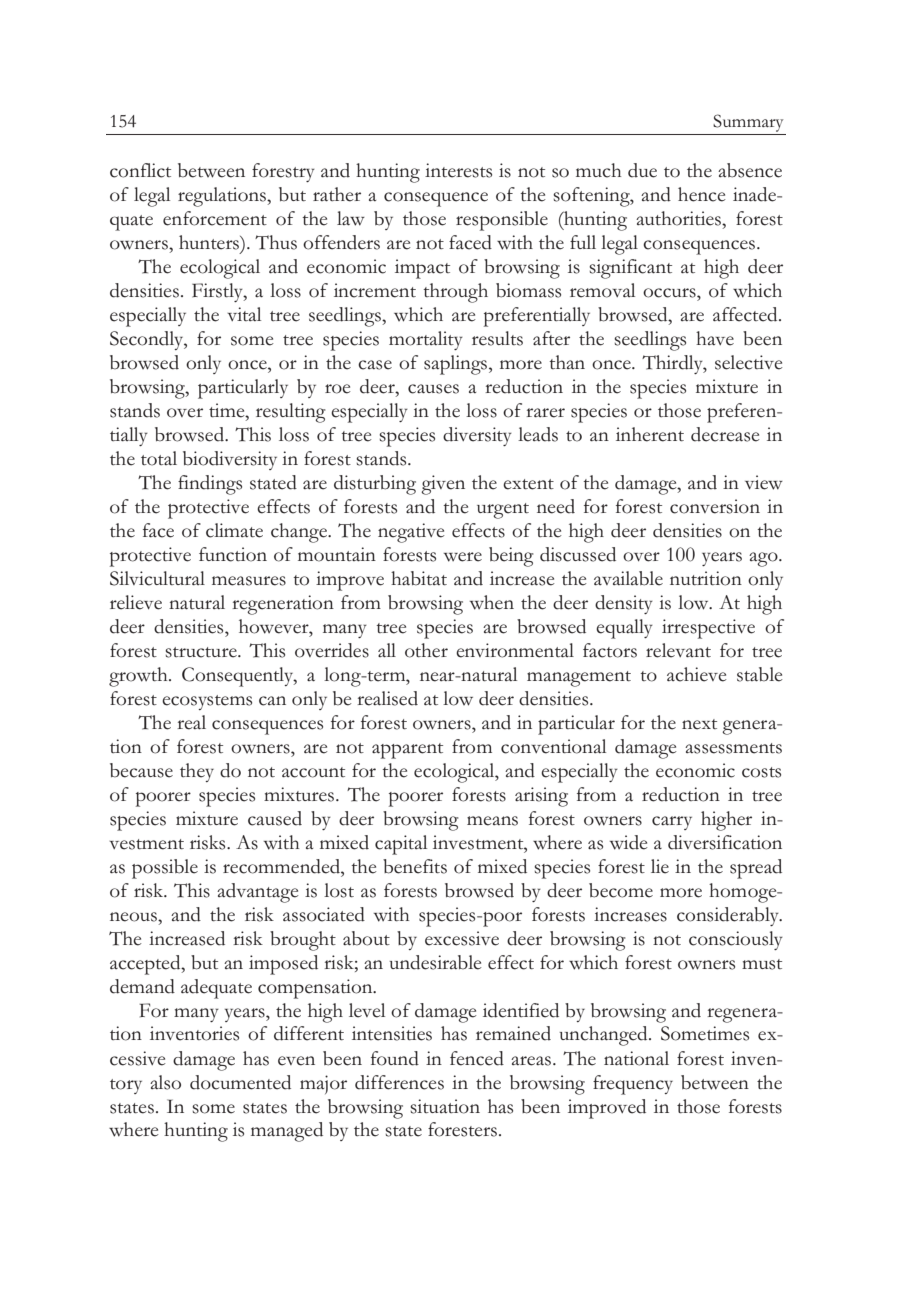 The image size is (924, 1308). What do you see at coordinates (458, 170) in the screenshot?
I see `interests` at bounding box center [458, 170].
